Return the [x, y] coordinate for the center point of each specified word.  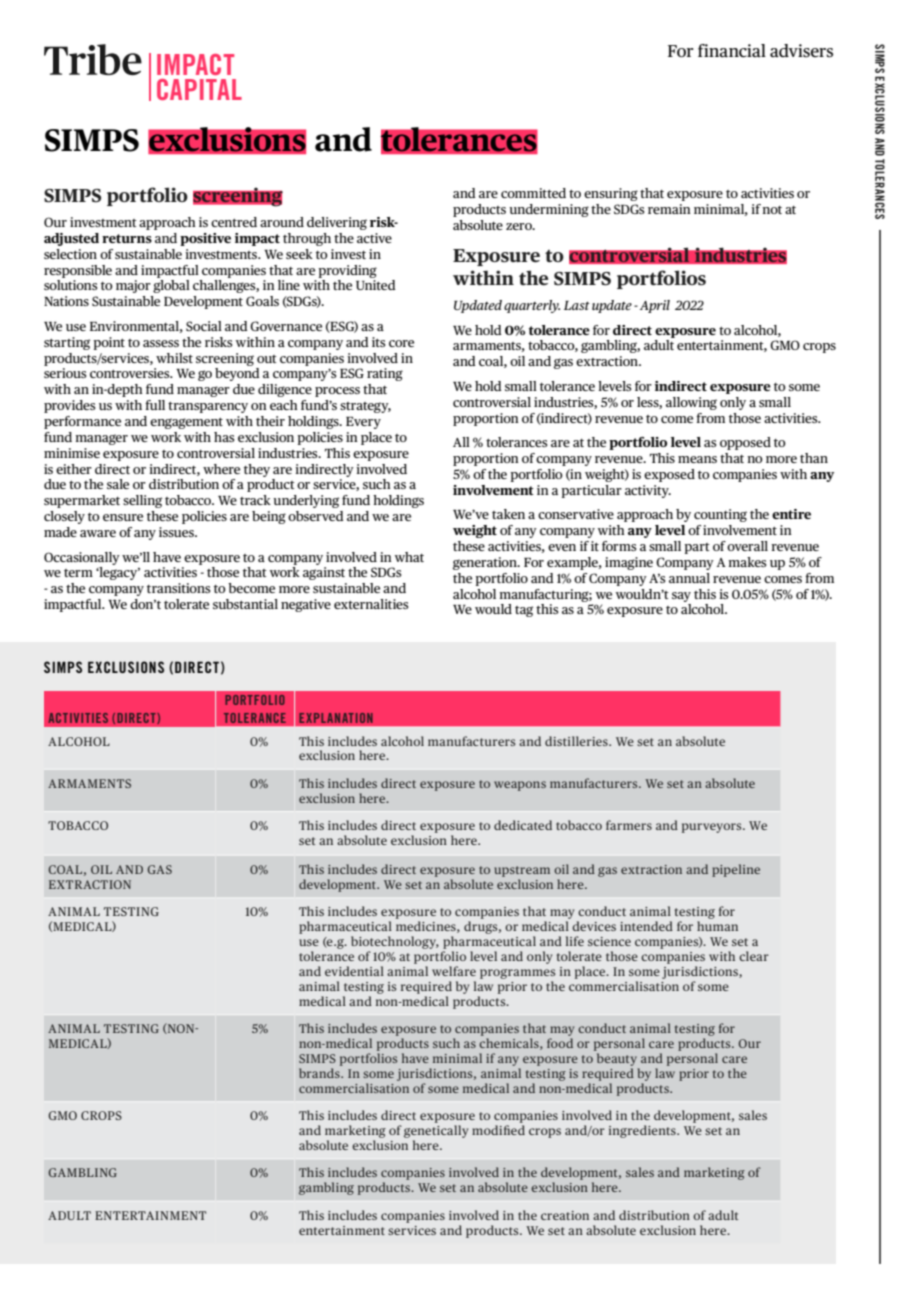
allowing [691, 403]
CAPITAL [199, 89]
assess [161, 343]
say [681, 597]
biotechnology [395, 944]
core [401, 343]
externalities [371, 604]
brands [320, 1073]
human [717, 926]
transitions [179, 588]
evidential [354, 971]
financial [732, 50]
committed [533, 193]
